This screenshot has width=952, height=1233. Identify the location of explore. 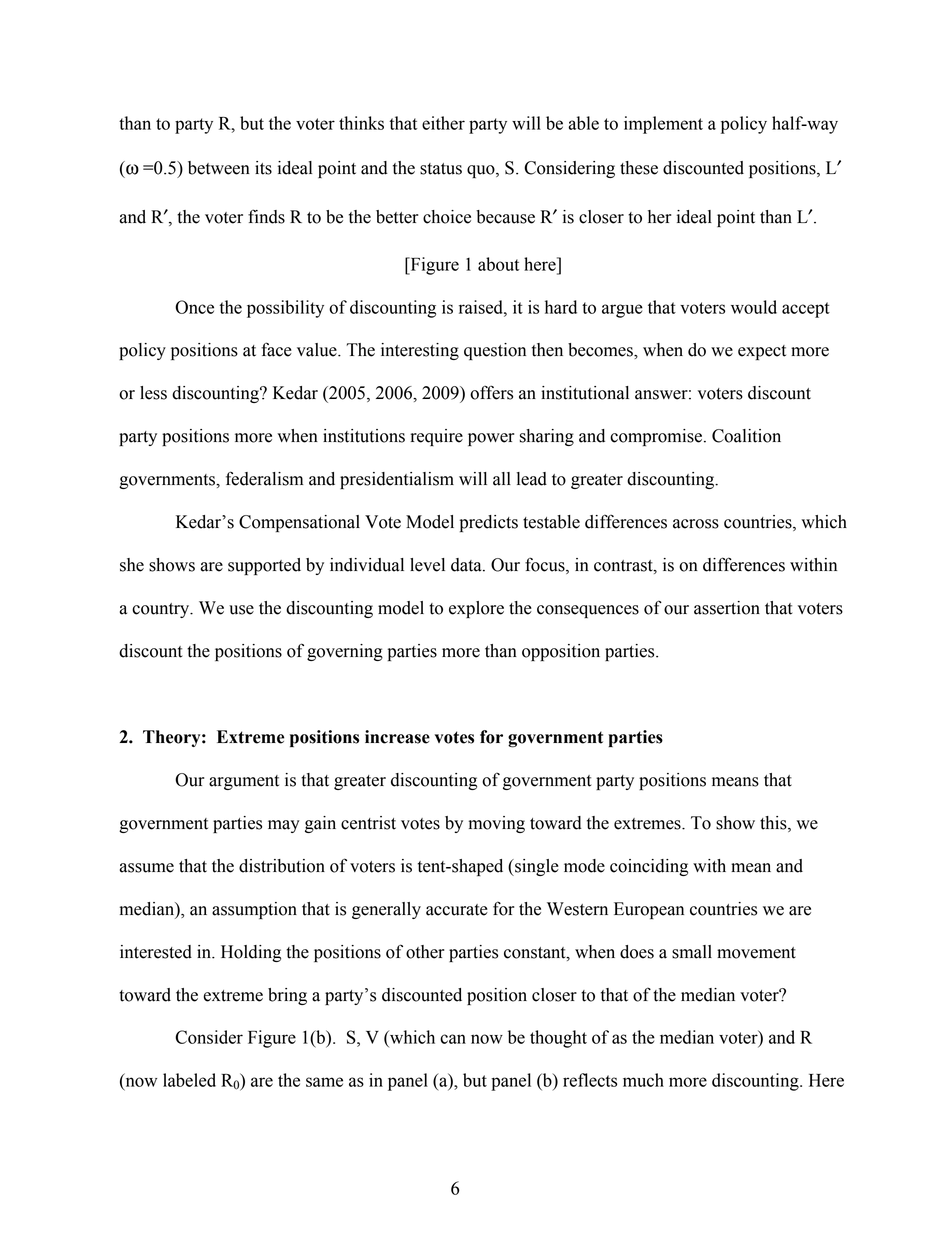
(476, 609).
